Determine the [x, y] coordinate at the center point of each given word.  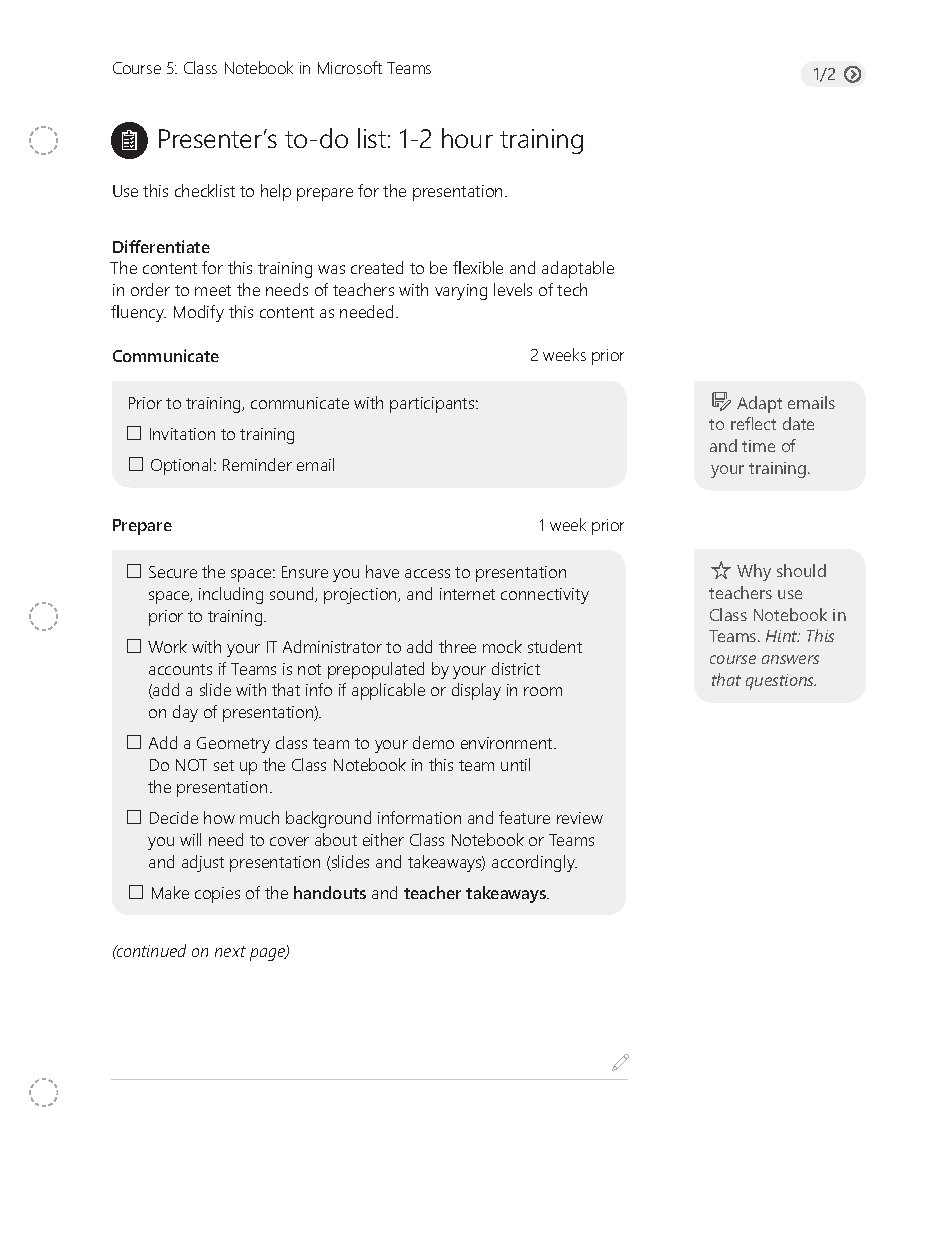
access [427, 573]
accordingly [534, 863]
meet [213, 290]
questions [781, 682]
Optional [183, 466]
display [476, 691]
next [230, 951]
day [185, 713]
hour [467, 138]
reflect [753, 423]
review [580, 818]
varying [461, 292]
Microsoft [350, 67]
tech [572, 289]
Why [754, 572]
